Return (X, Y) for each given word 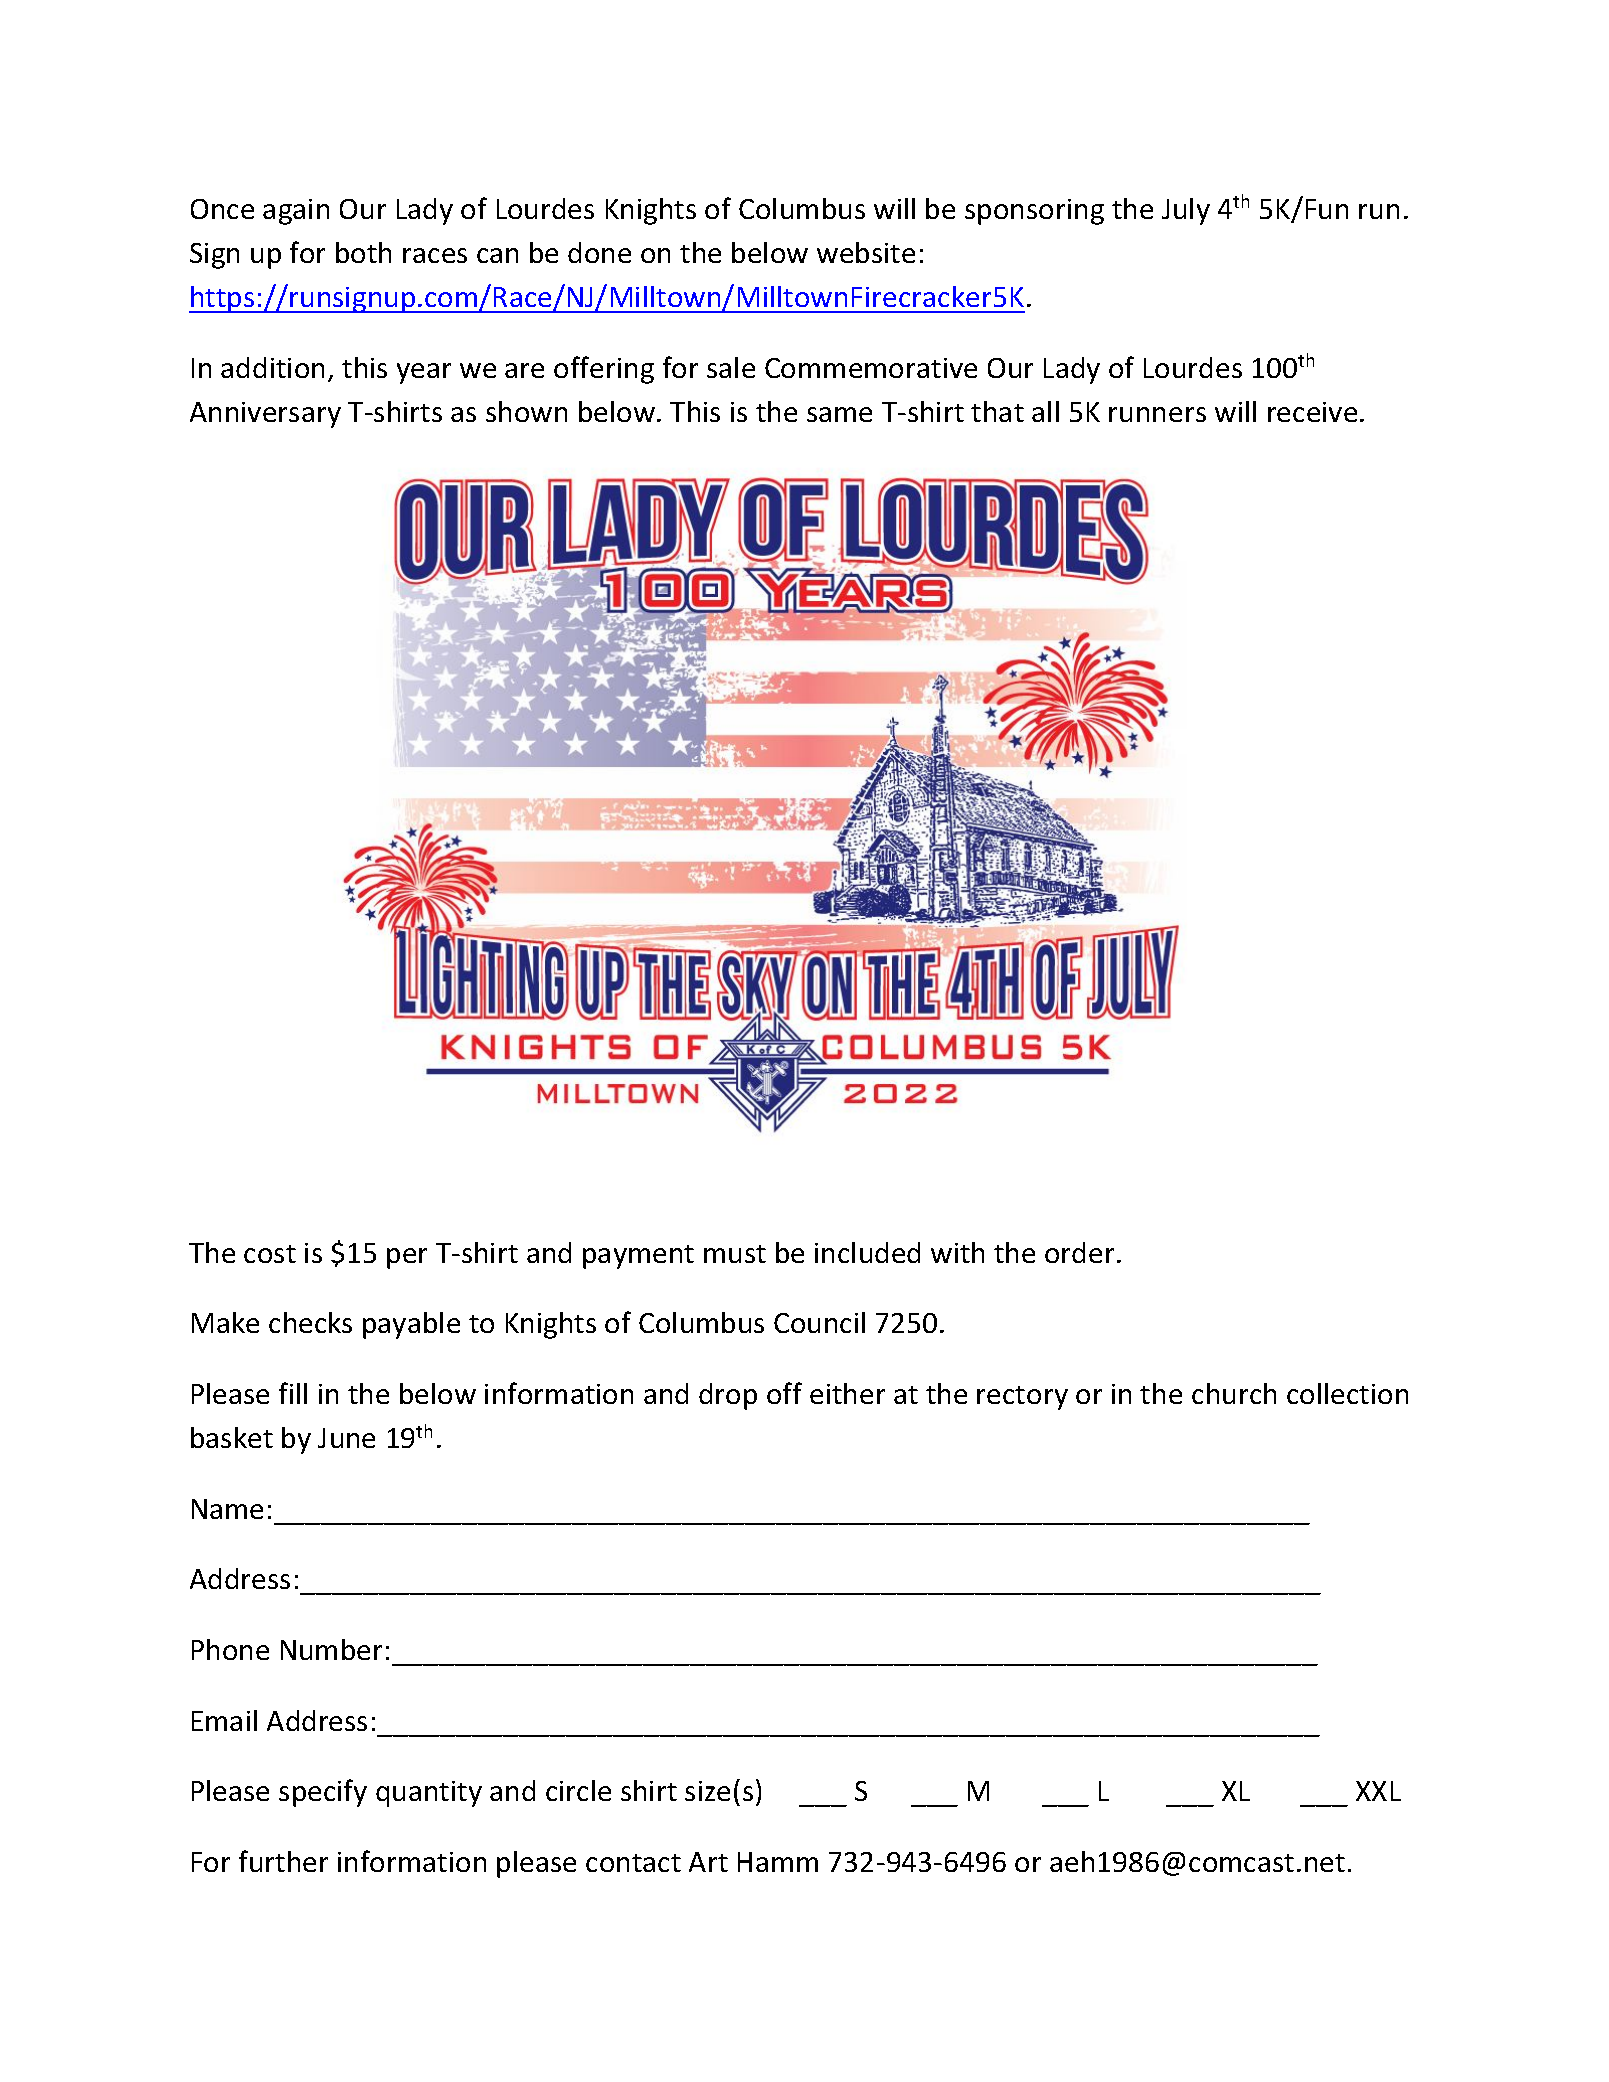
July (1186, 211)
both (363, 252)
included (867, 1252)
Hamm (778, 1862)
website (866, 252)
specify (323, 1793)
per (407, 1258)
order (1079, 1252)
